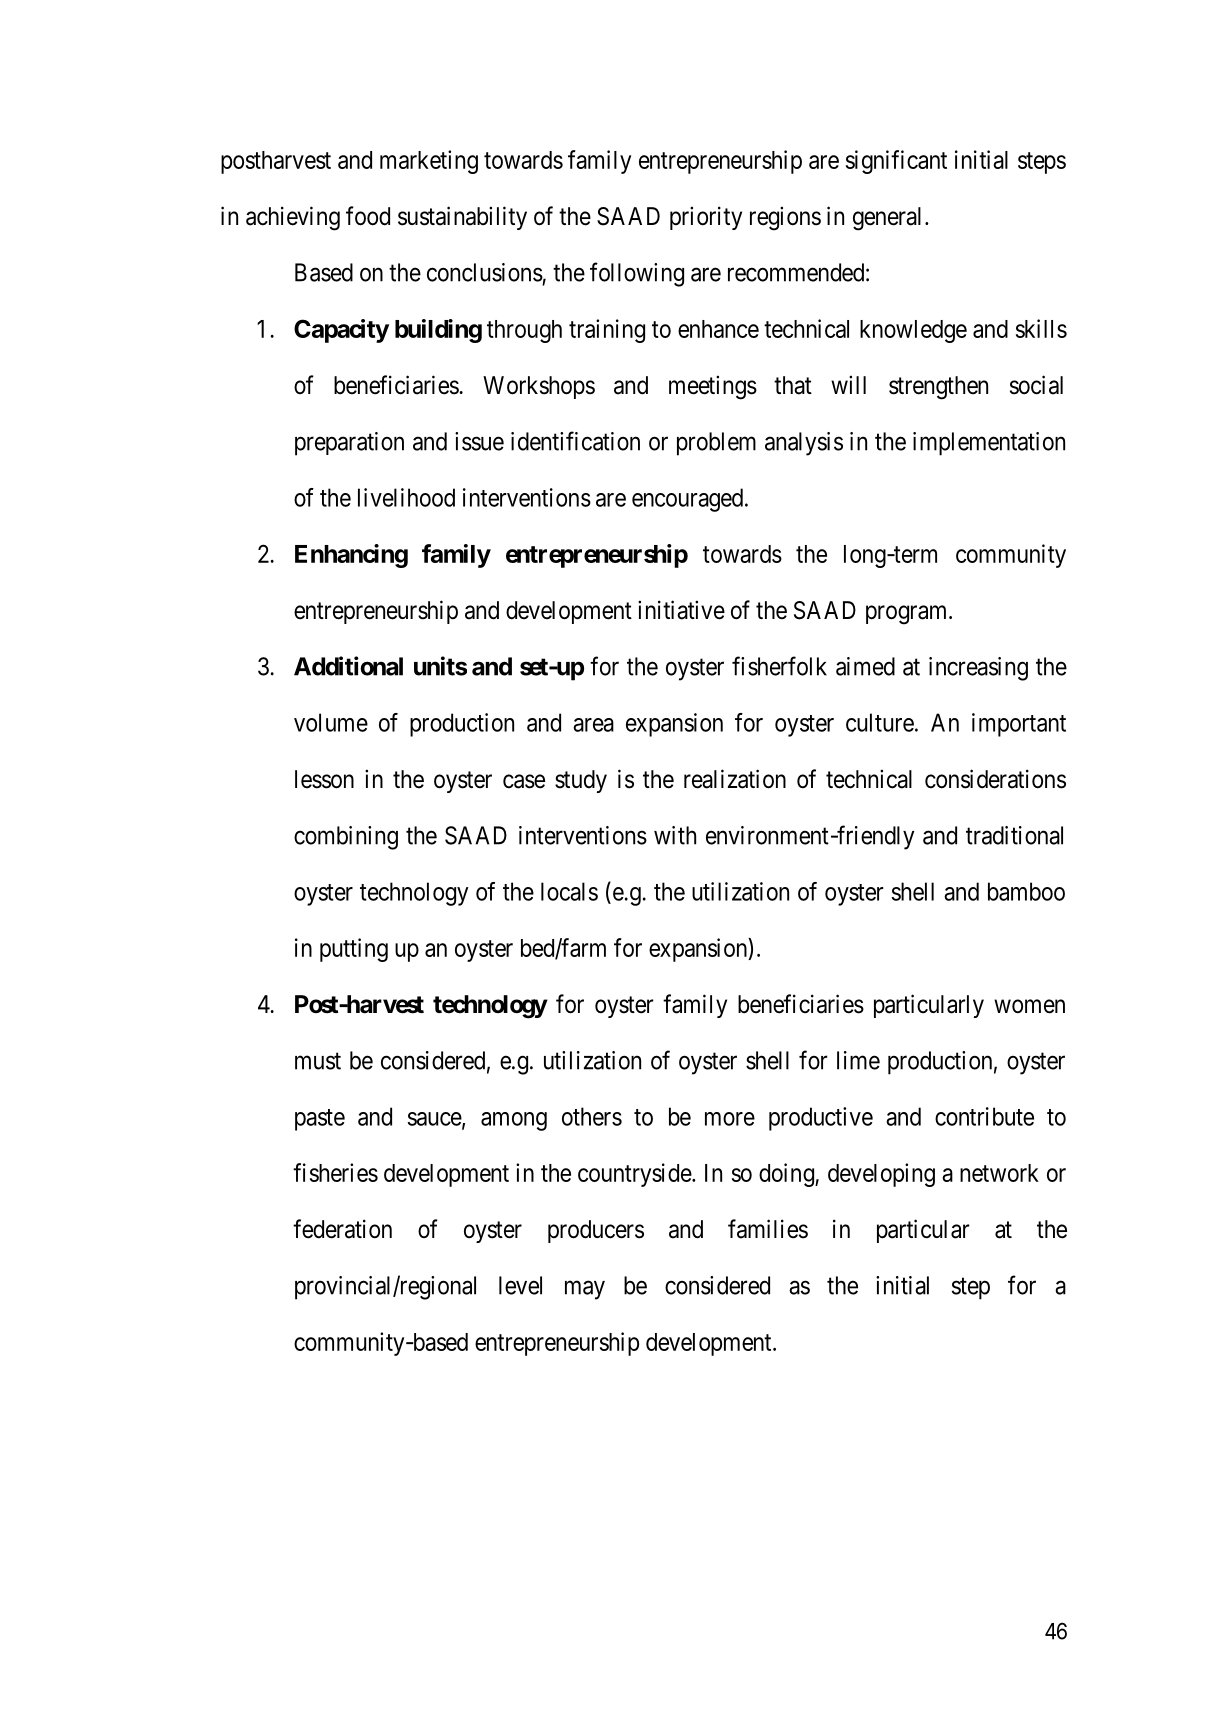  What do you see at coordinates (368, 216) in the page?
I see `food` at bounding box center [368, 216].
